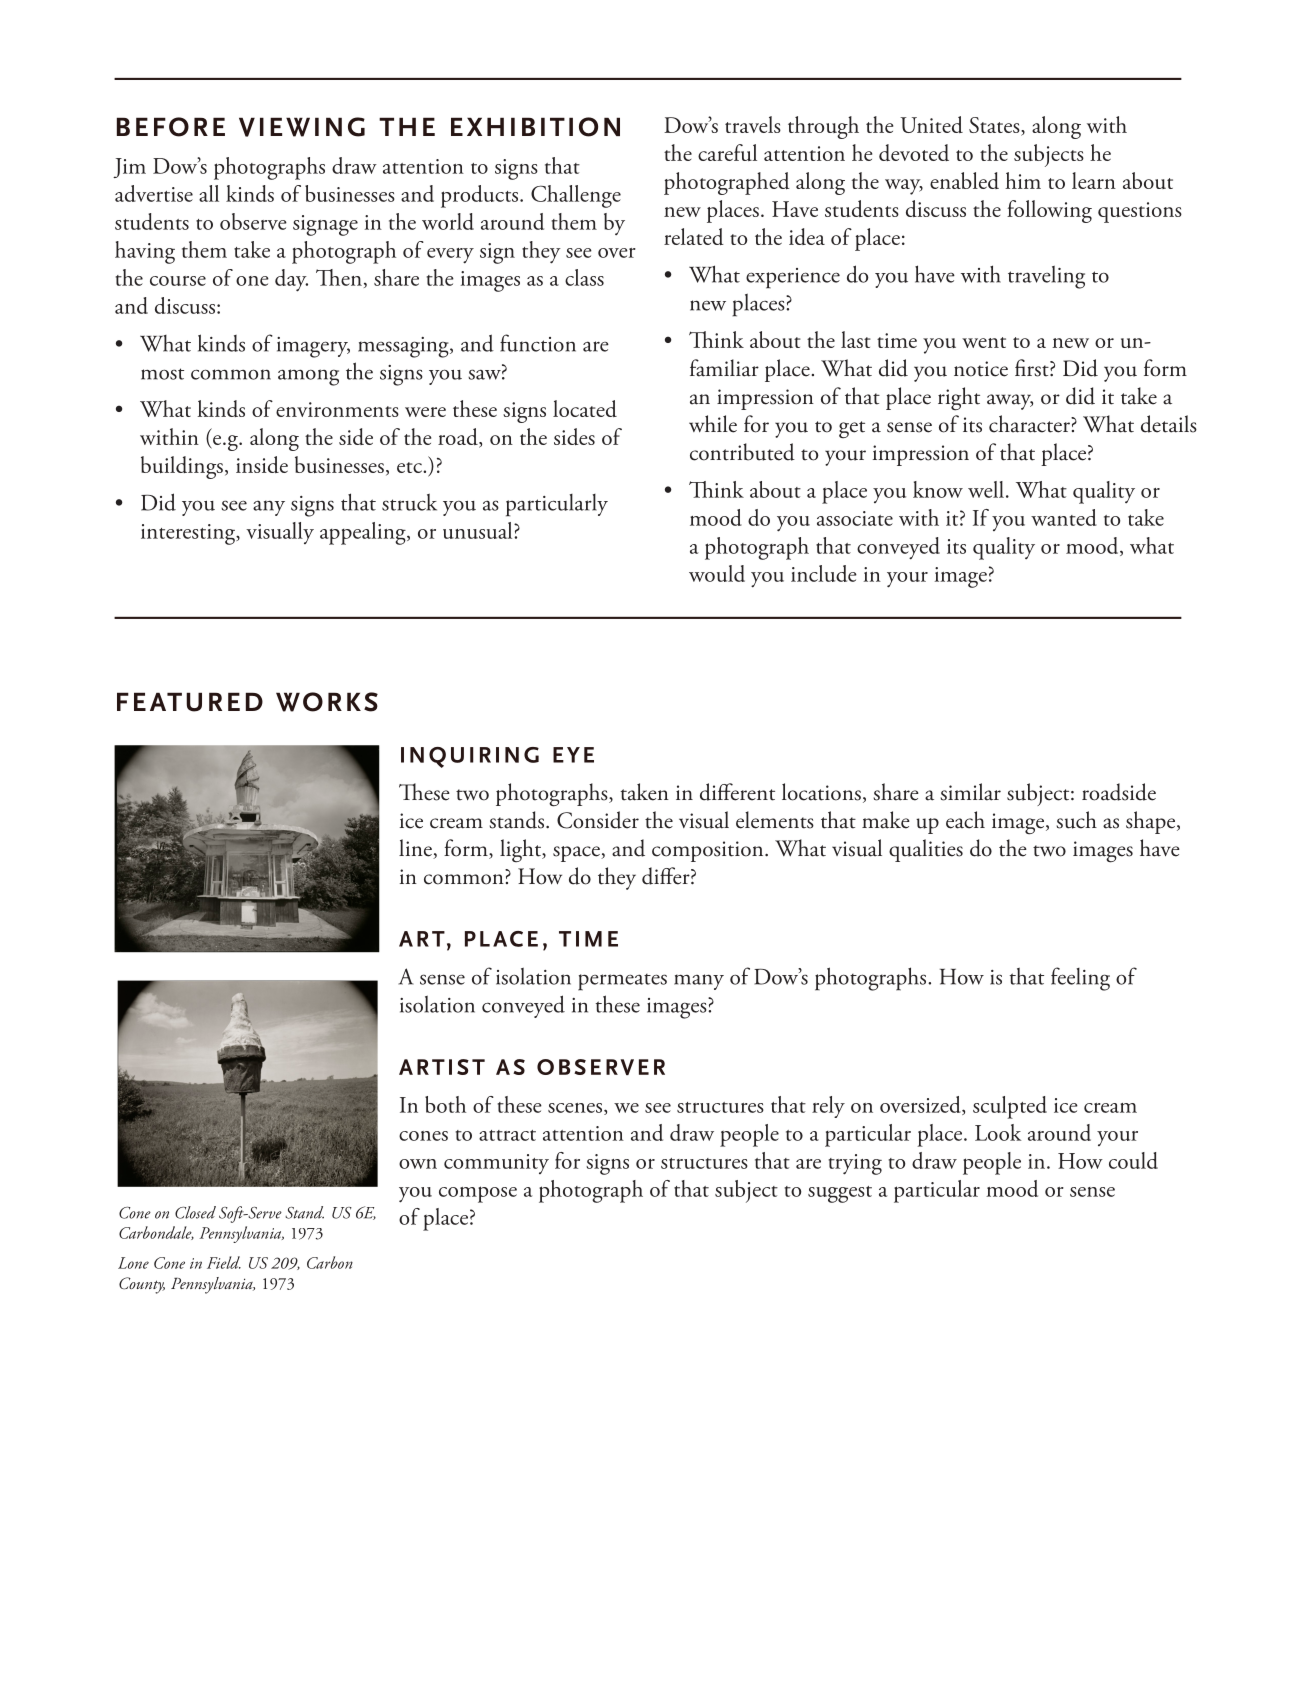  What do you see at coordinates (1023, 180) in the screenshot?
I see `him` at bounding box center [1023, 180].
